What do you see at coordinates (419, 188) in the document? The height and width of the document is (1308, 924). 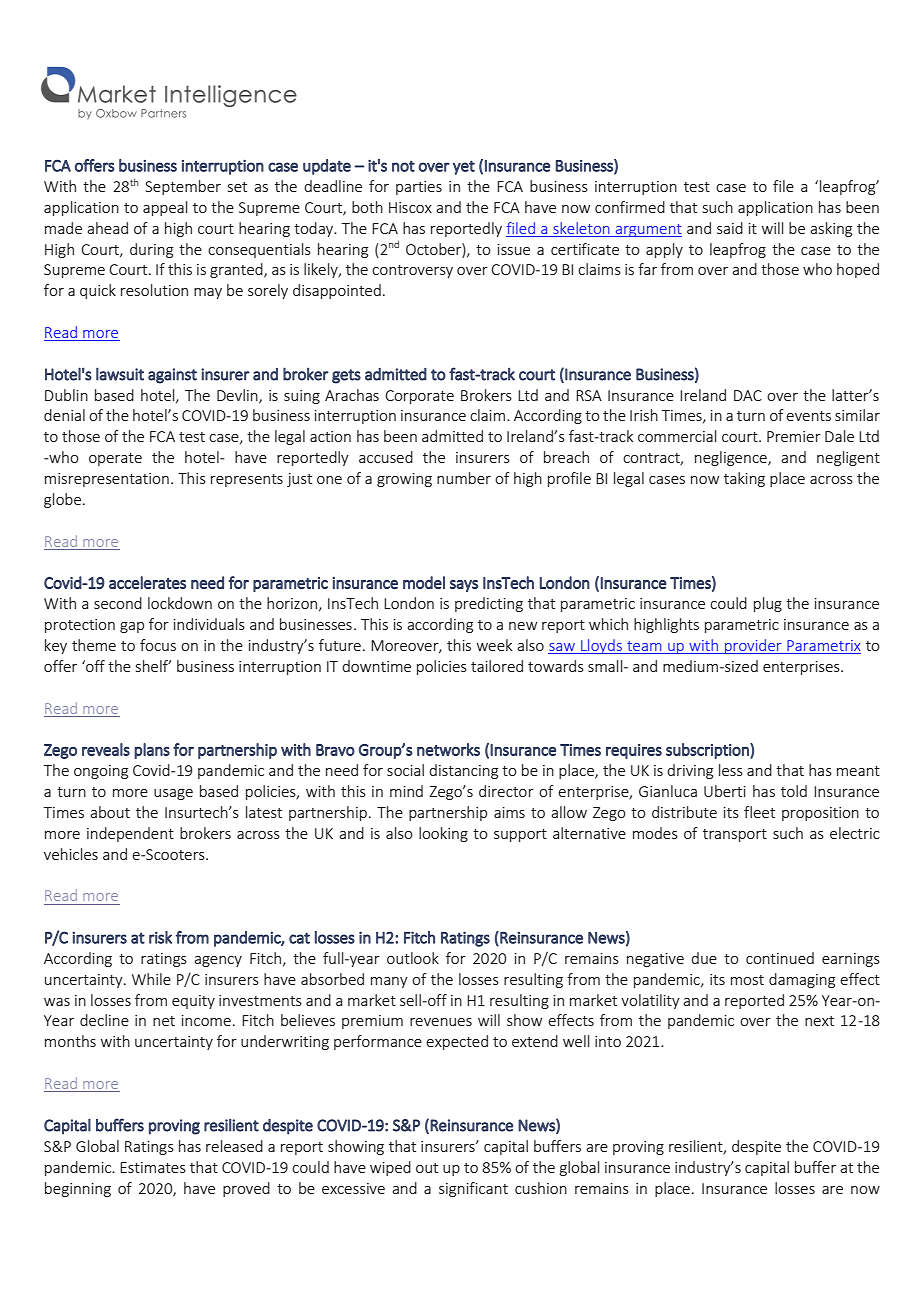 I see `parties` at bounding box center [419, 188].
